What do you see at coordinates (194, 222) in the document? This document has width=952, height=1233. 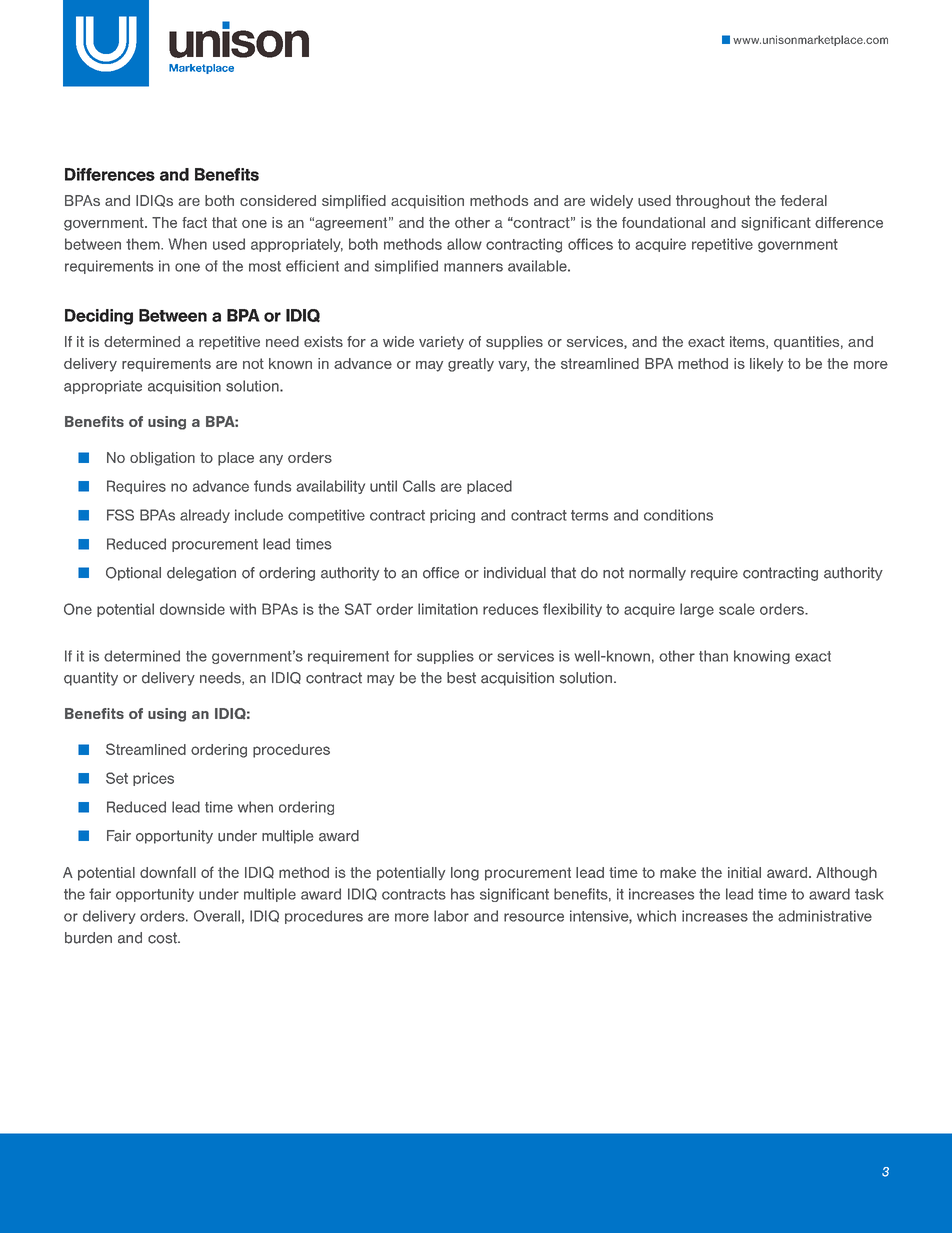 I see `fact` at bounding box center [194, 222].
